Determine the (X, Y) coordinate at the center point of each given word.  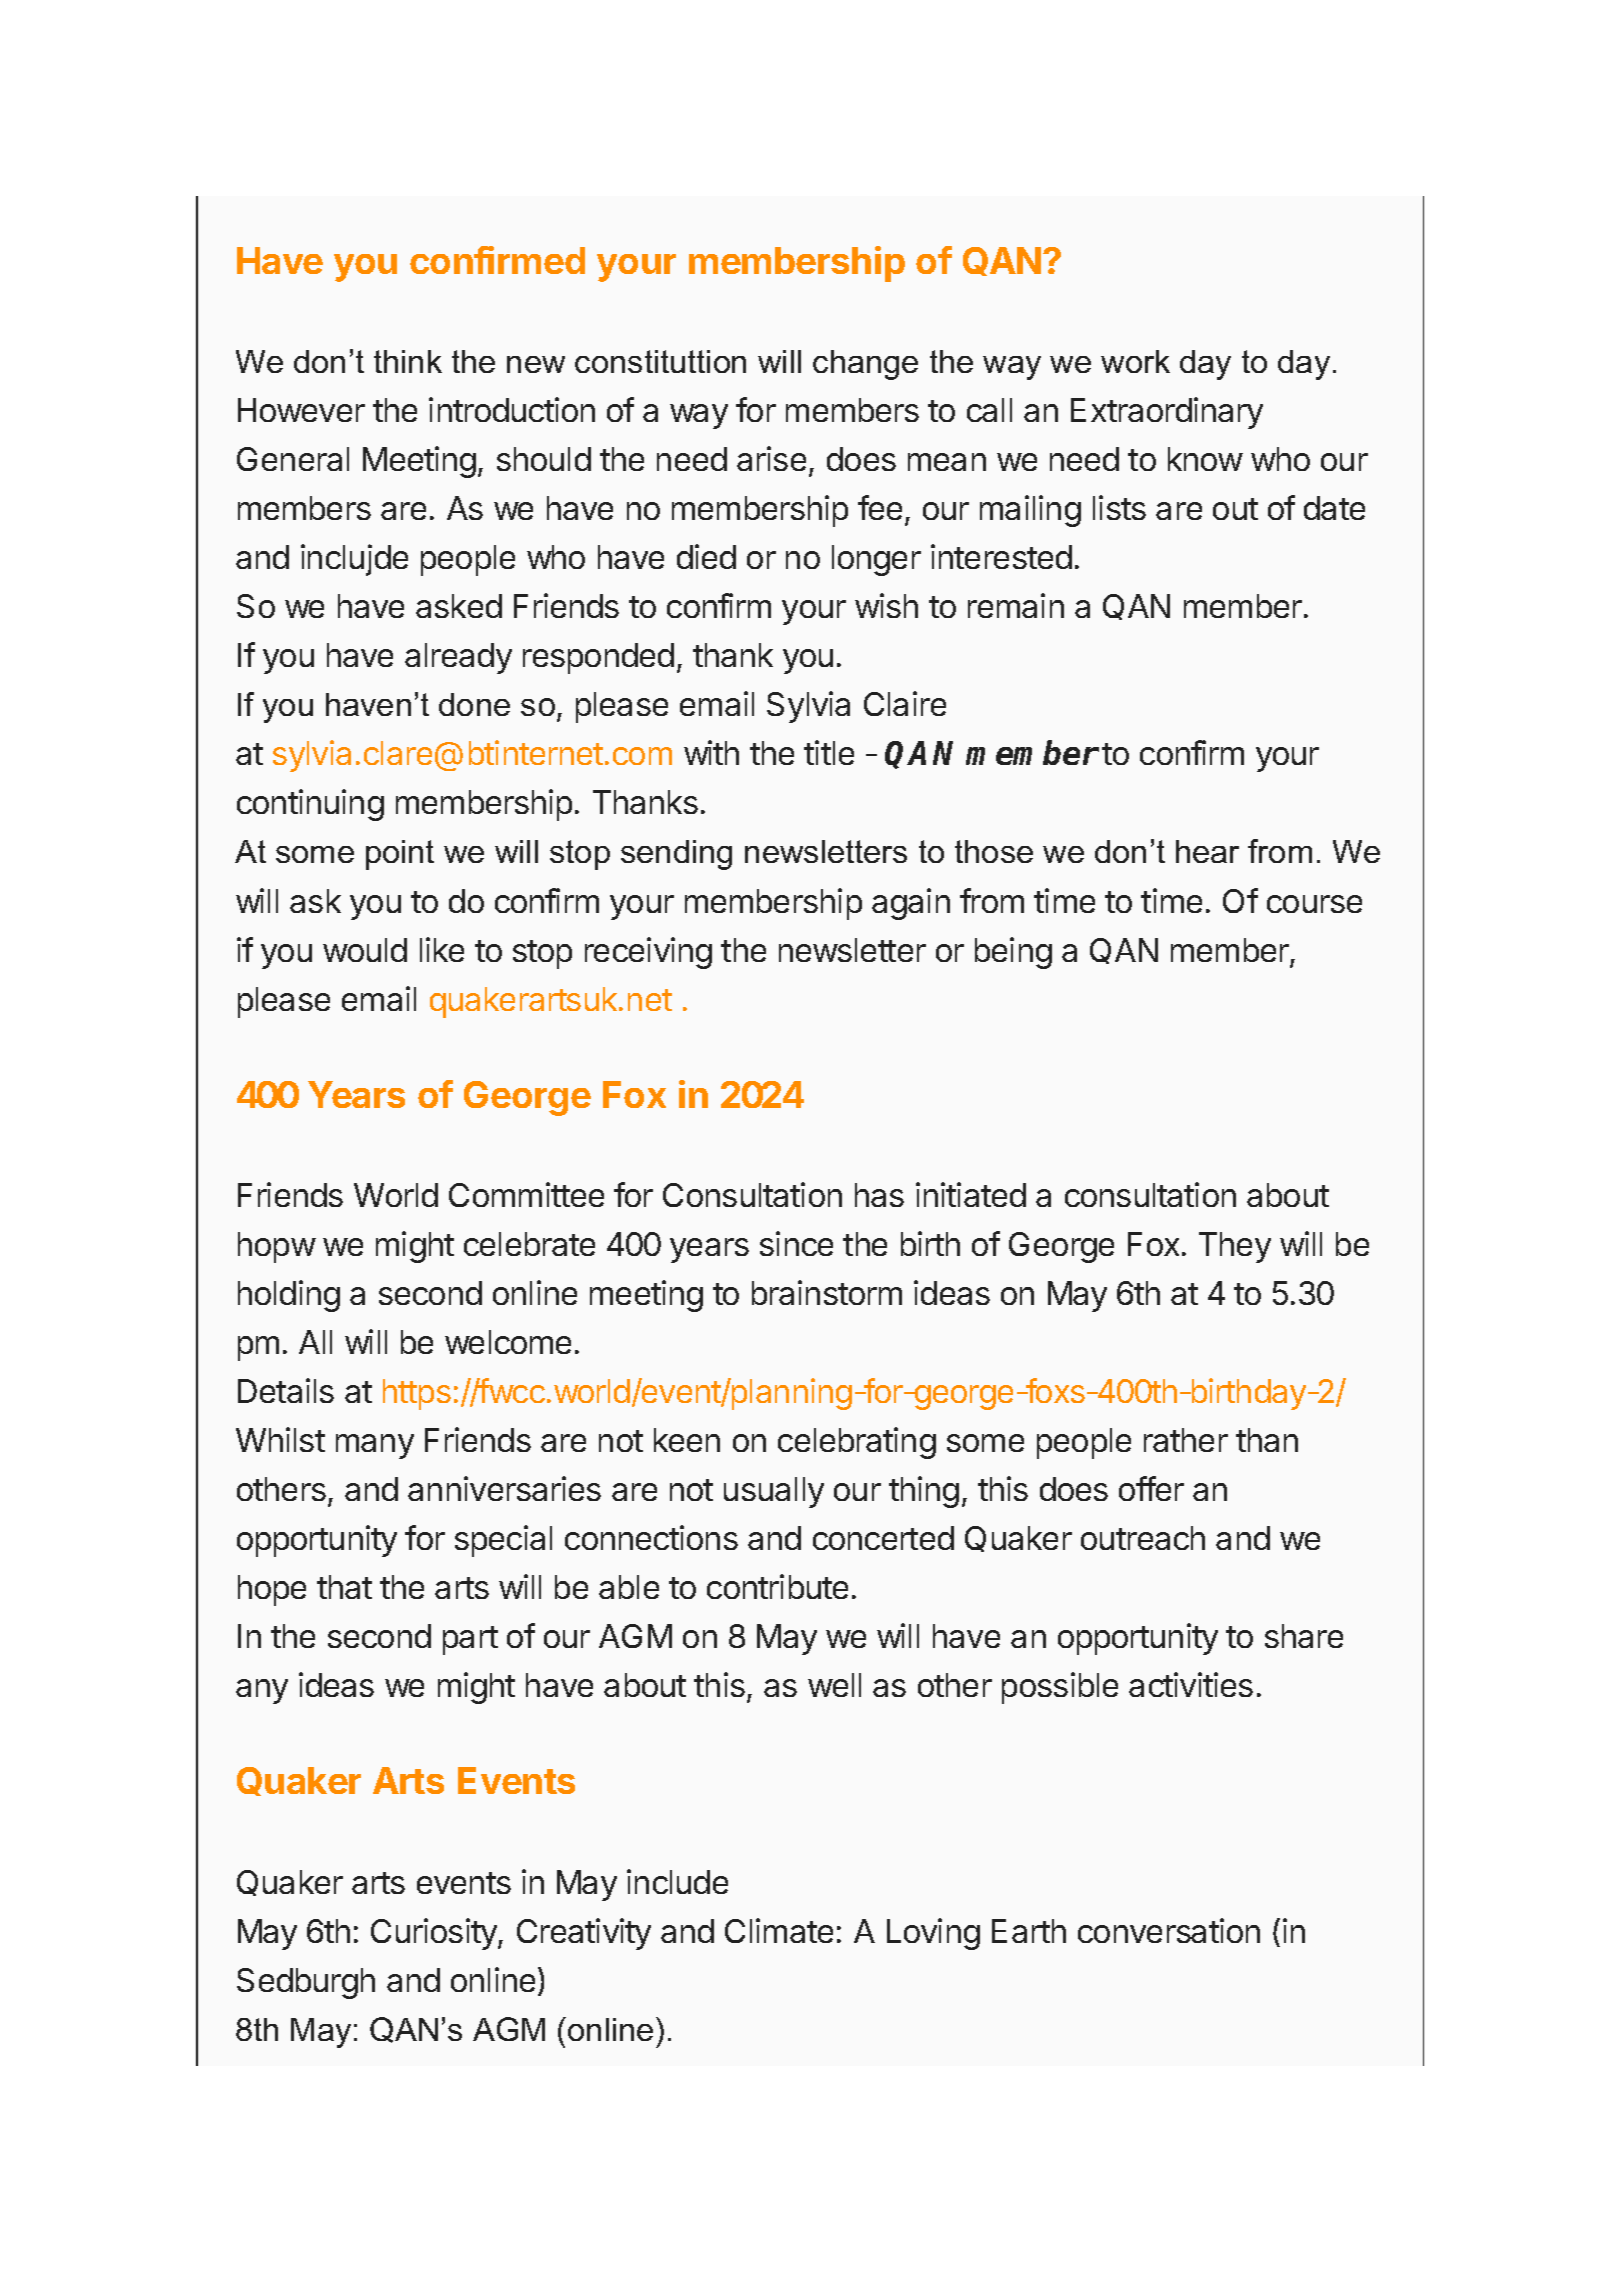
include (677, 1881)
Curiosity (435, 1934)
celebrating (857, 1443)
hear (1207, 851)
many (375, 1446)
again (911, 904)
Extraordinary (1167, 413)
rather (1186, 1440)
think (408, 361)
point (400, 855)
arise (771, 458)
